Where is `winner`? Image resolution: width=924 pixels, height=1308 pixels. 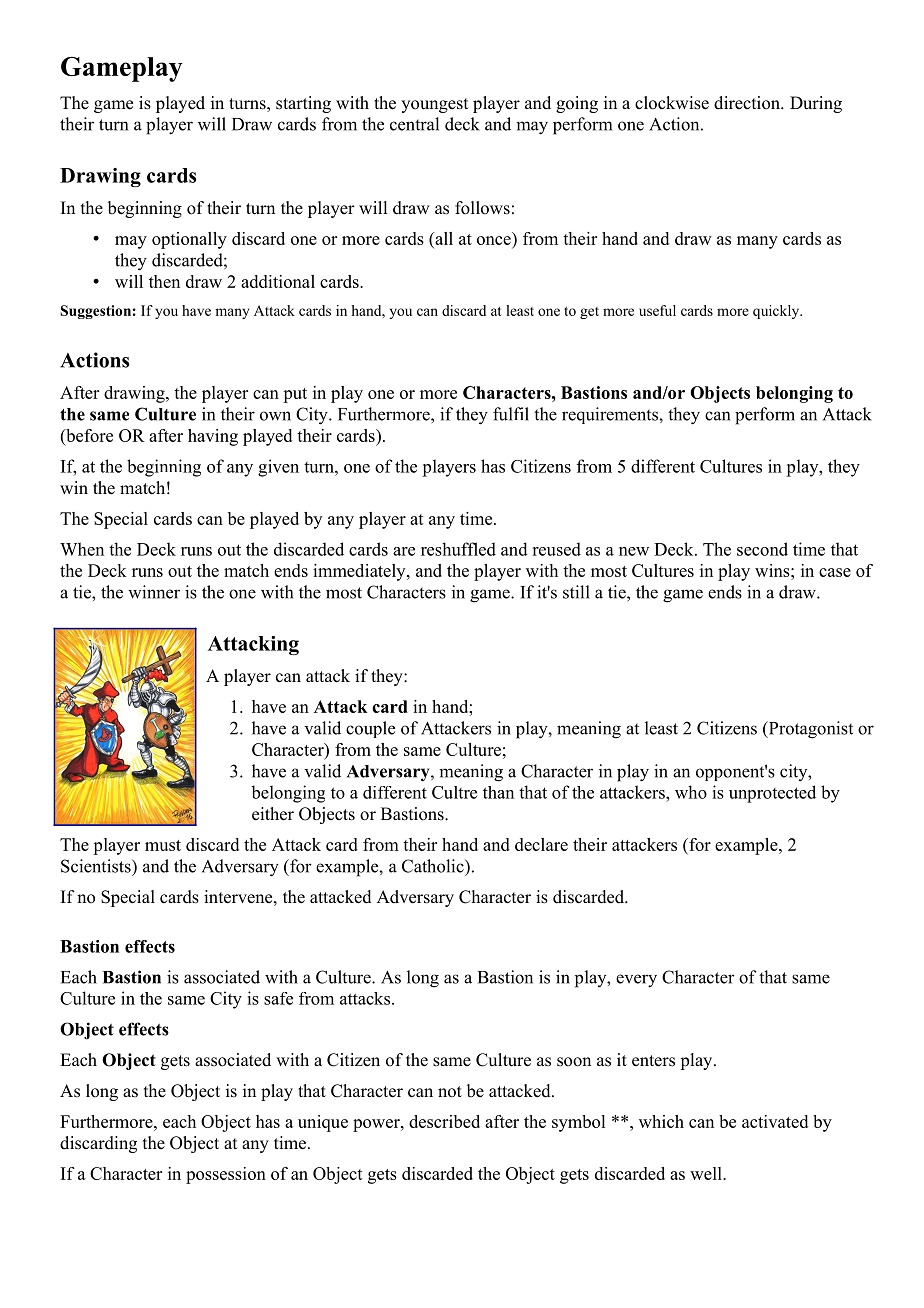
winner is located at coordinates (154, 592).
